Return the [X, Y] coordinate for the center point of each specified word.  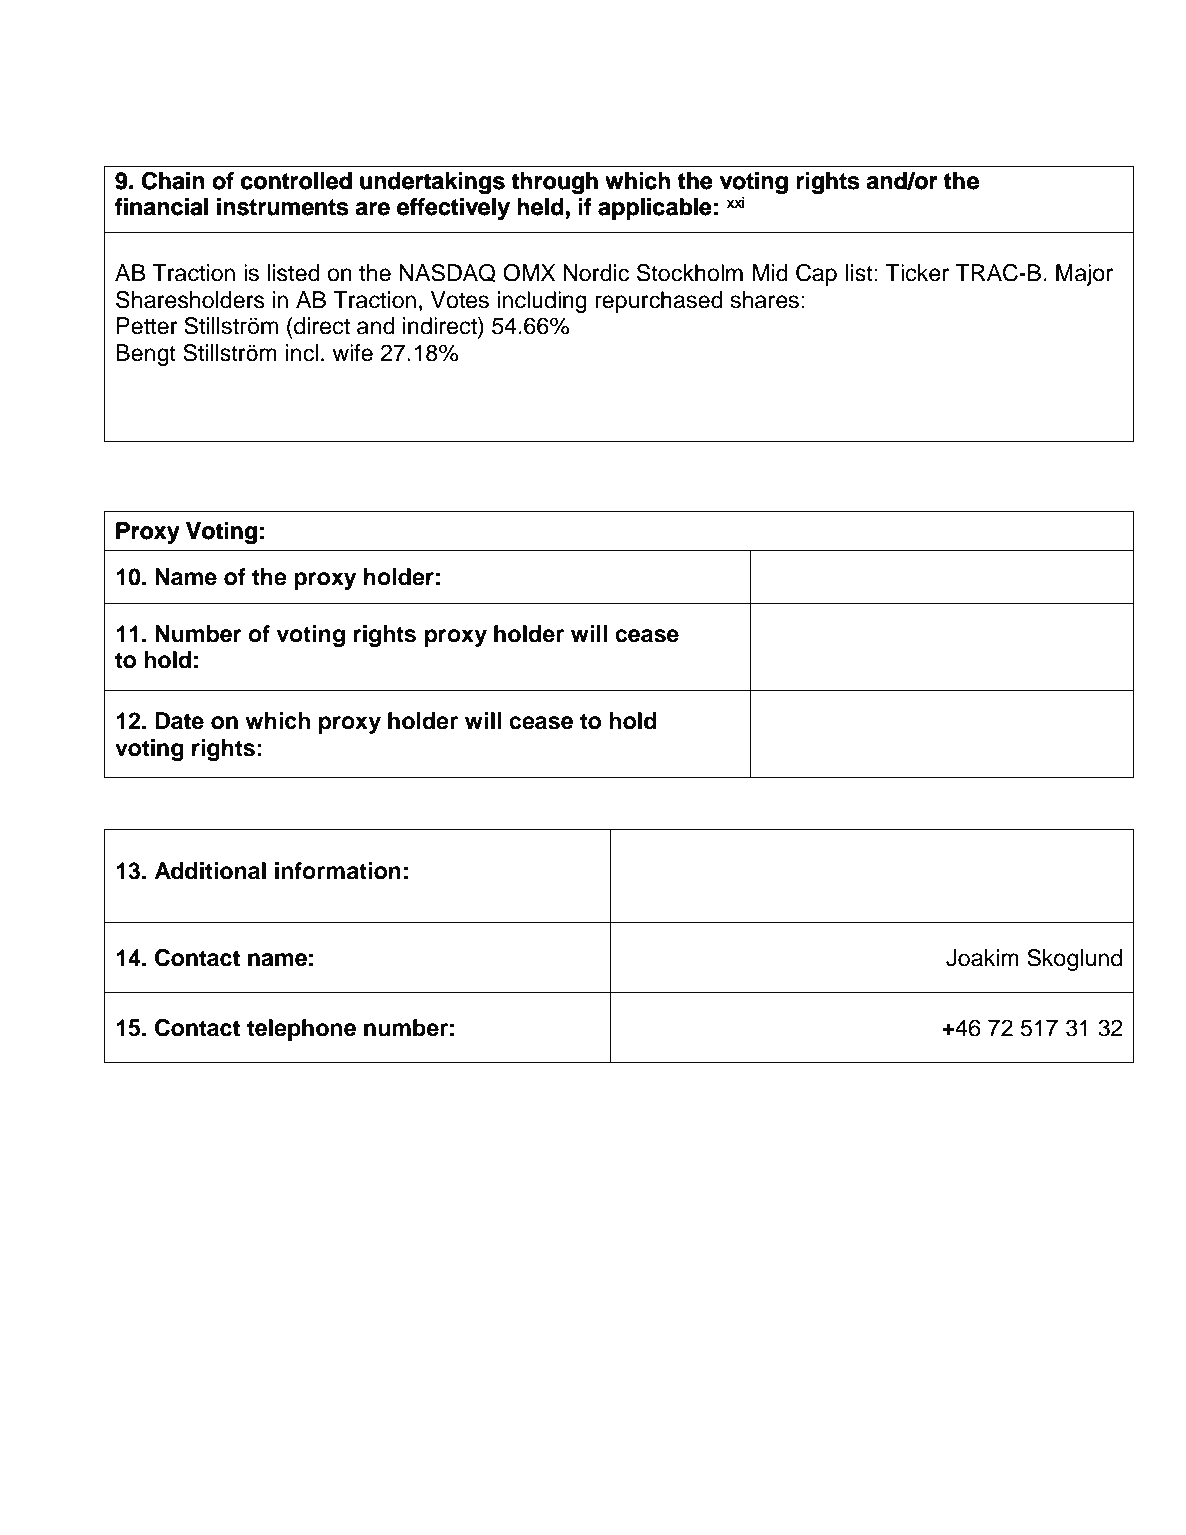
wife [352, 353]
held [540, 207]
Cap [816, 275]
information [338, 871]
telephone [301, 1030]
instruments [282, 207]
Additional [210, 871]
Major [1084, 275]
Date [179, 721]
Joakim [982, 958]
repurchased [659, 302]
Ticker [917, 273]
